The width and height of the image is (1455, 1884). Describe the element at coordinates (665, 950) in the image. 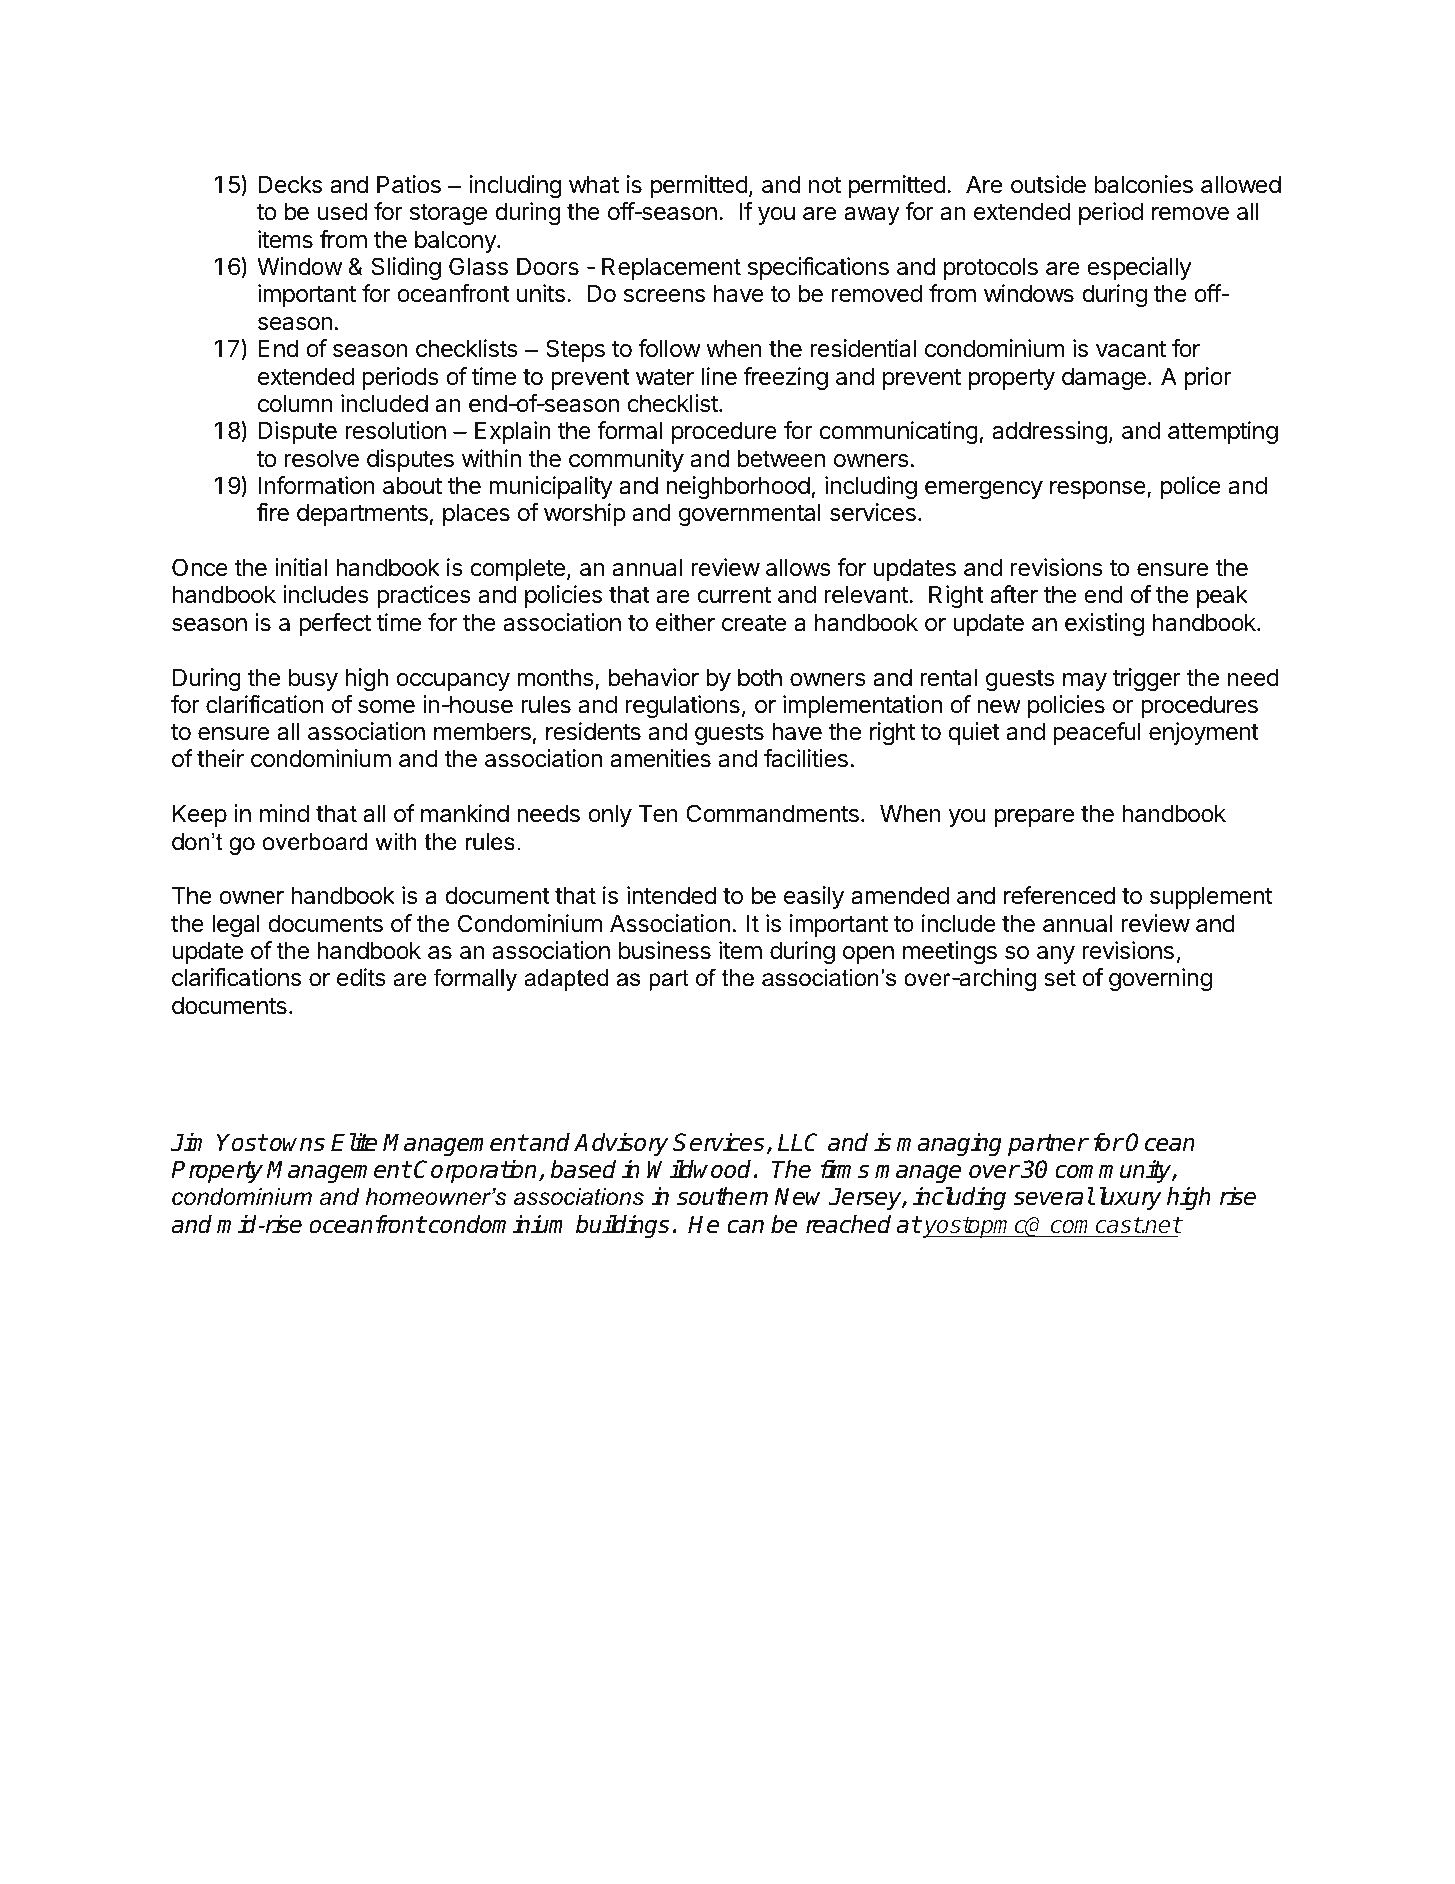

I see `business` at that location.
